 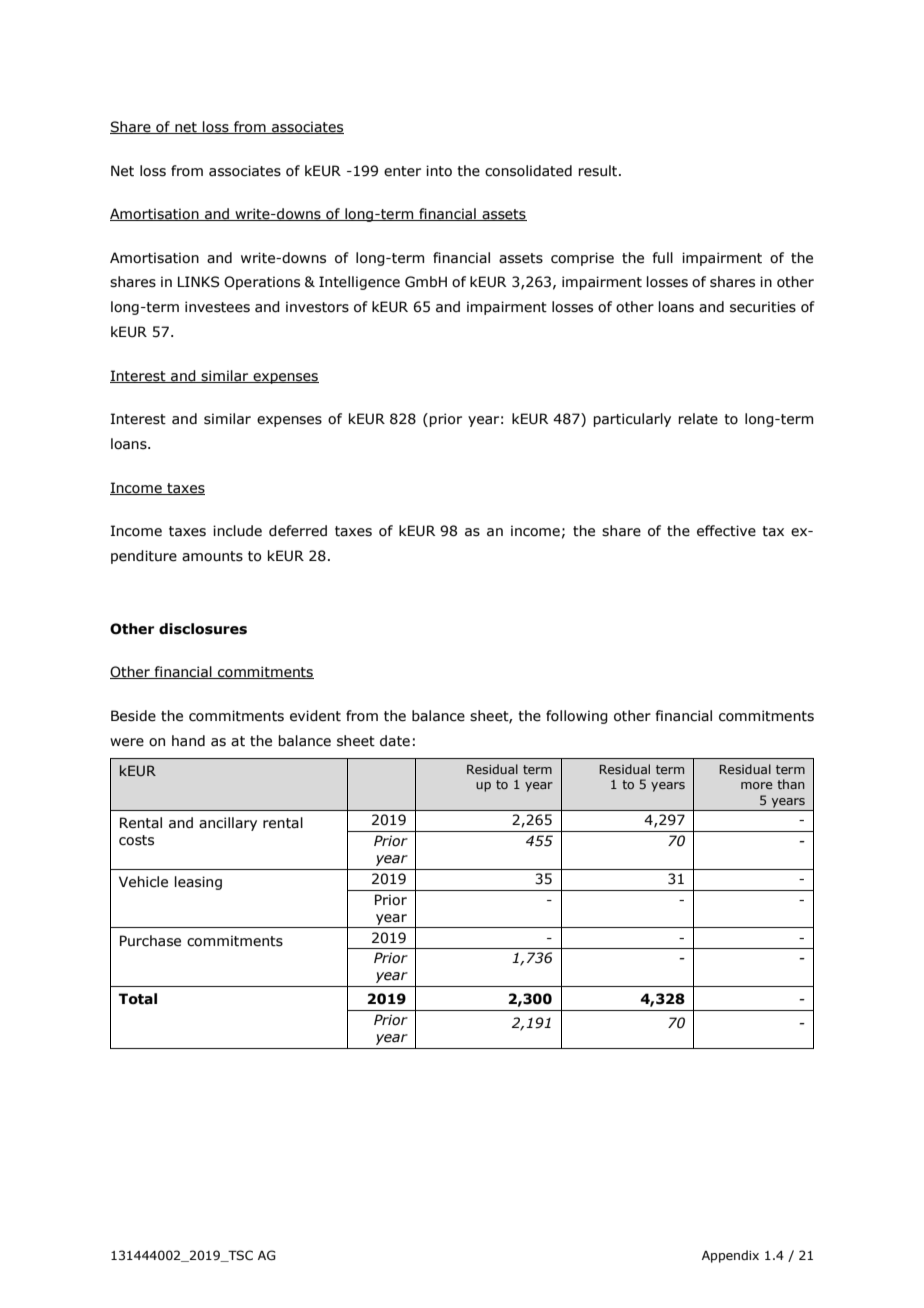 I want to click on Purchase, so click(x=150, y=941).
